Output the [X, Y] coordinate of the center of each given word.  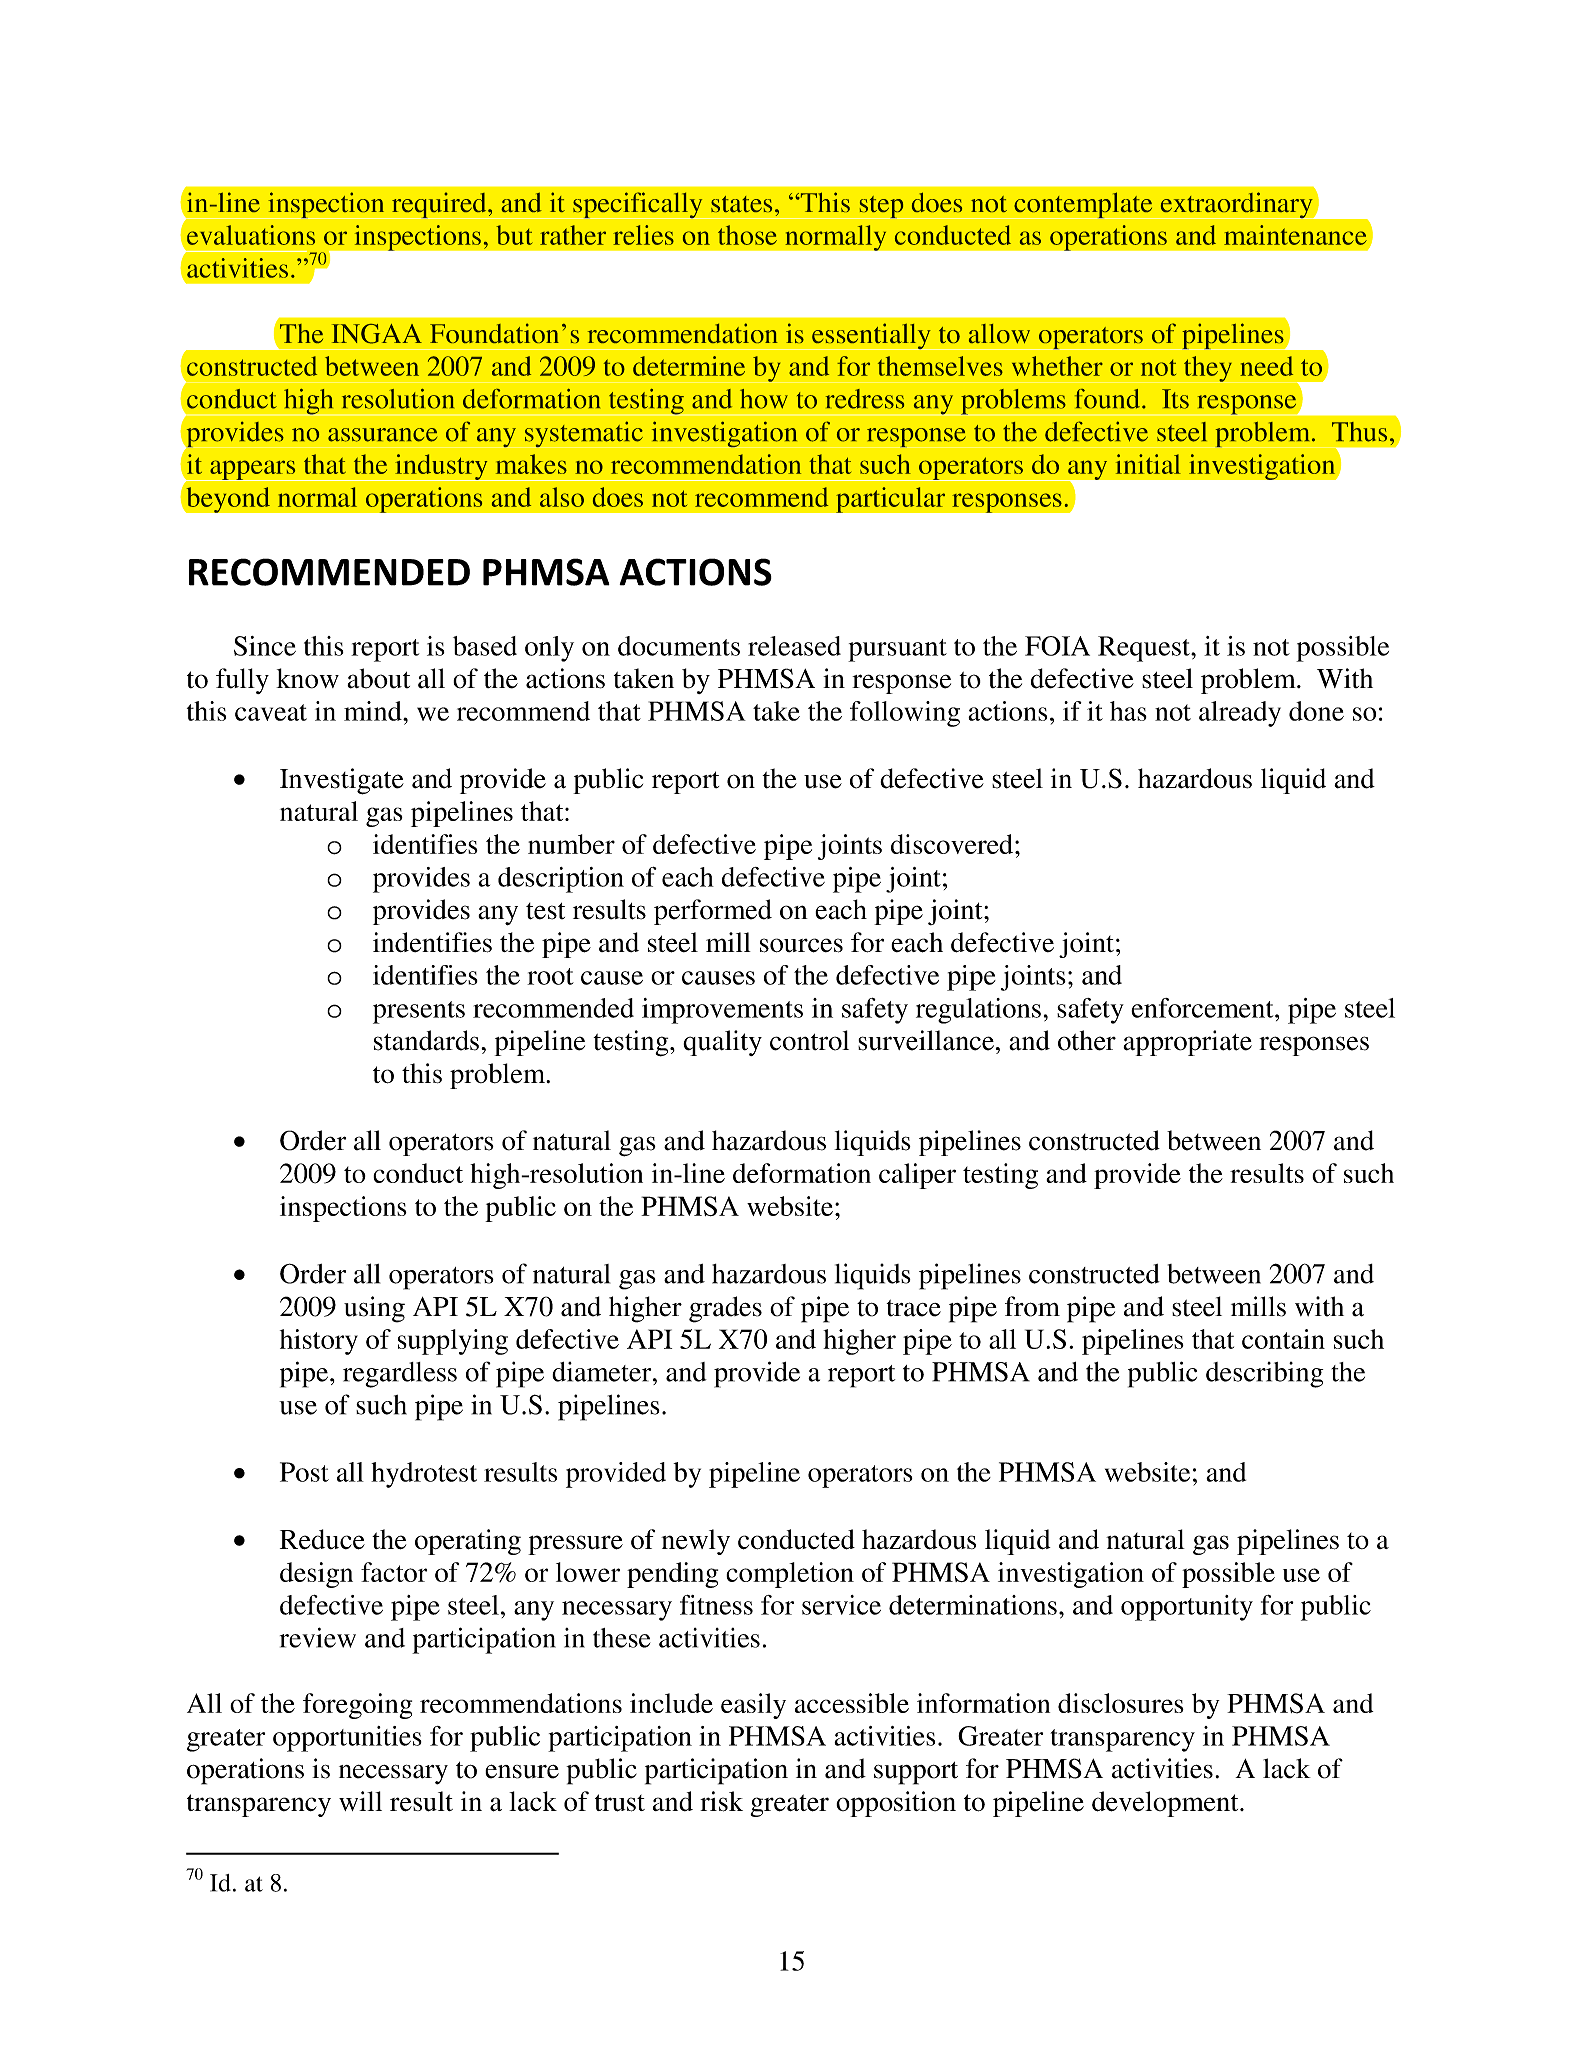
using [374, 1309]
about [378, 678]
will [360, 1801]
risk [721, 1801]
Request [1145, 649]
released [794, 646]
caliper [917, 1176]
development [1166, 1804]
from [1032, 1306]
